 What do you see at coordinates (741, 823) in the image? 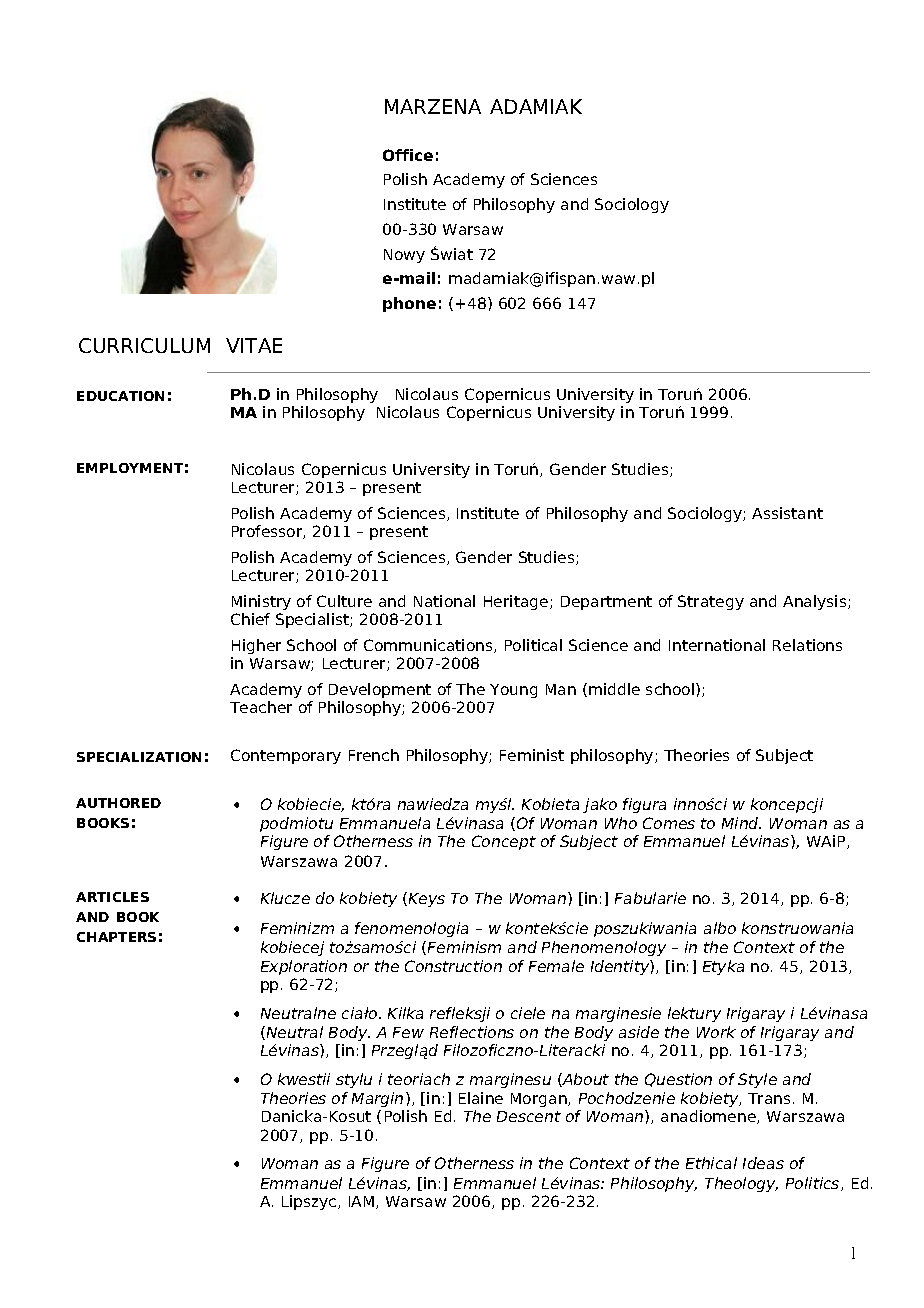
I see `Mind` at bounding box center [741, 823].
